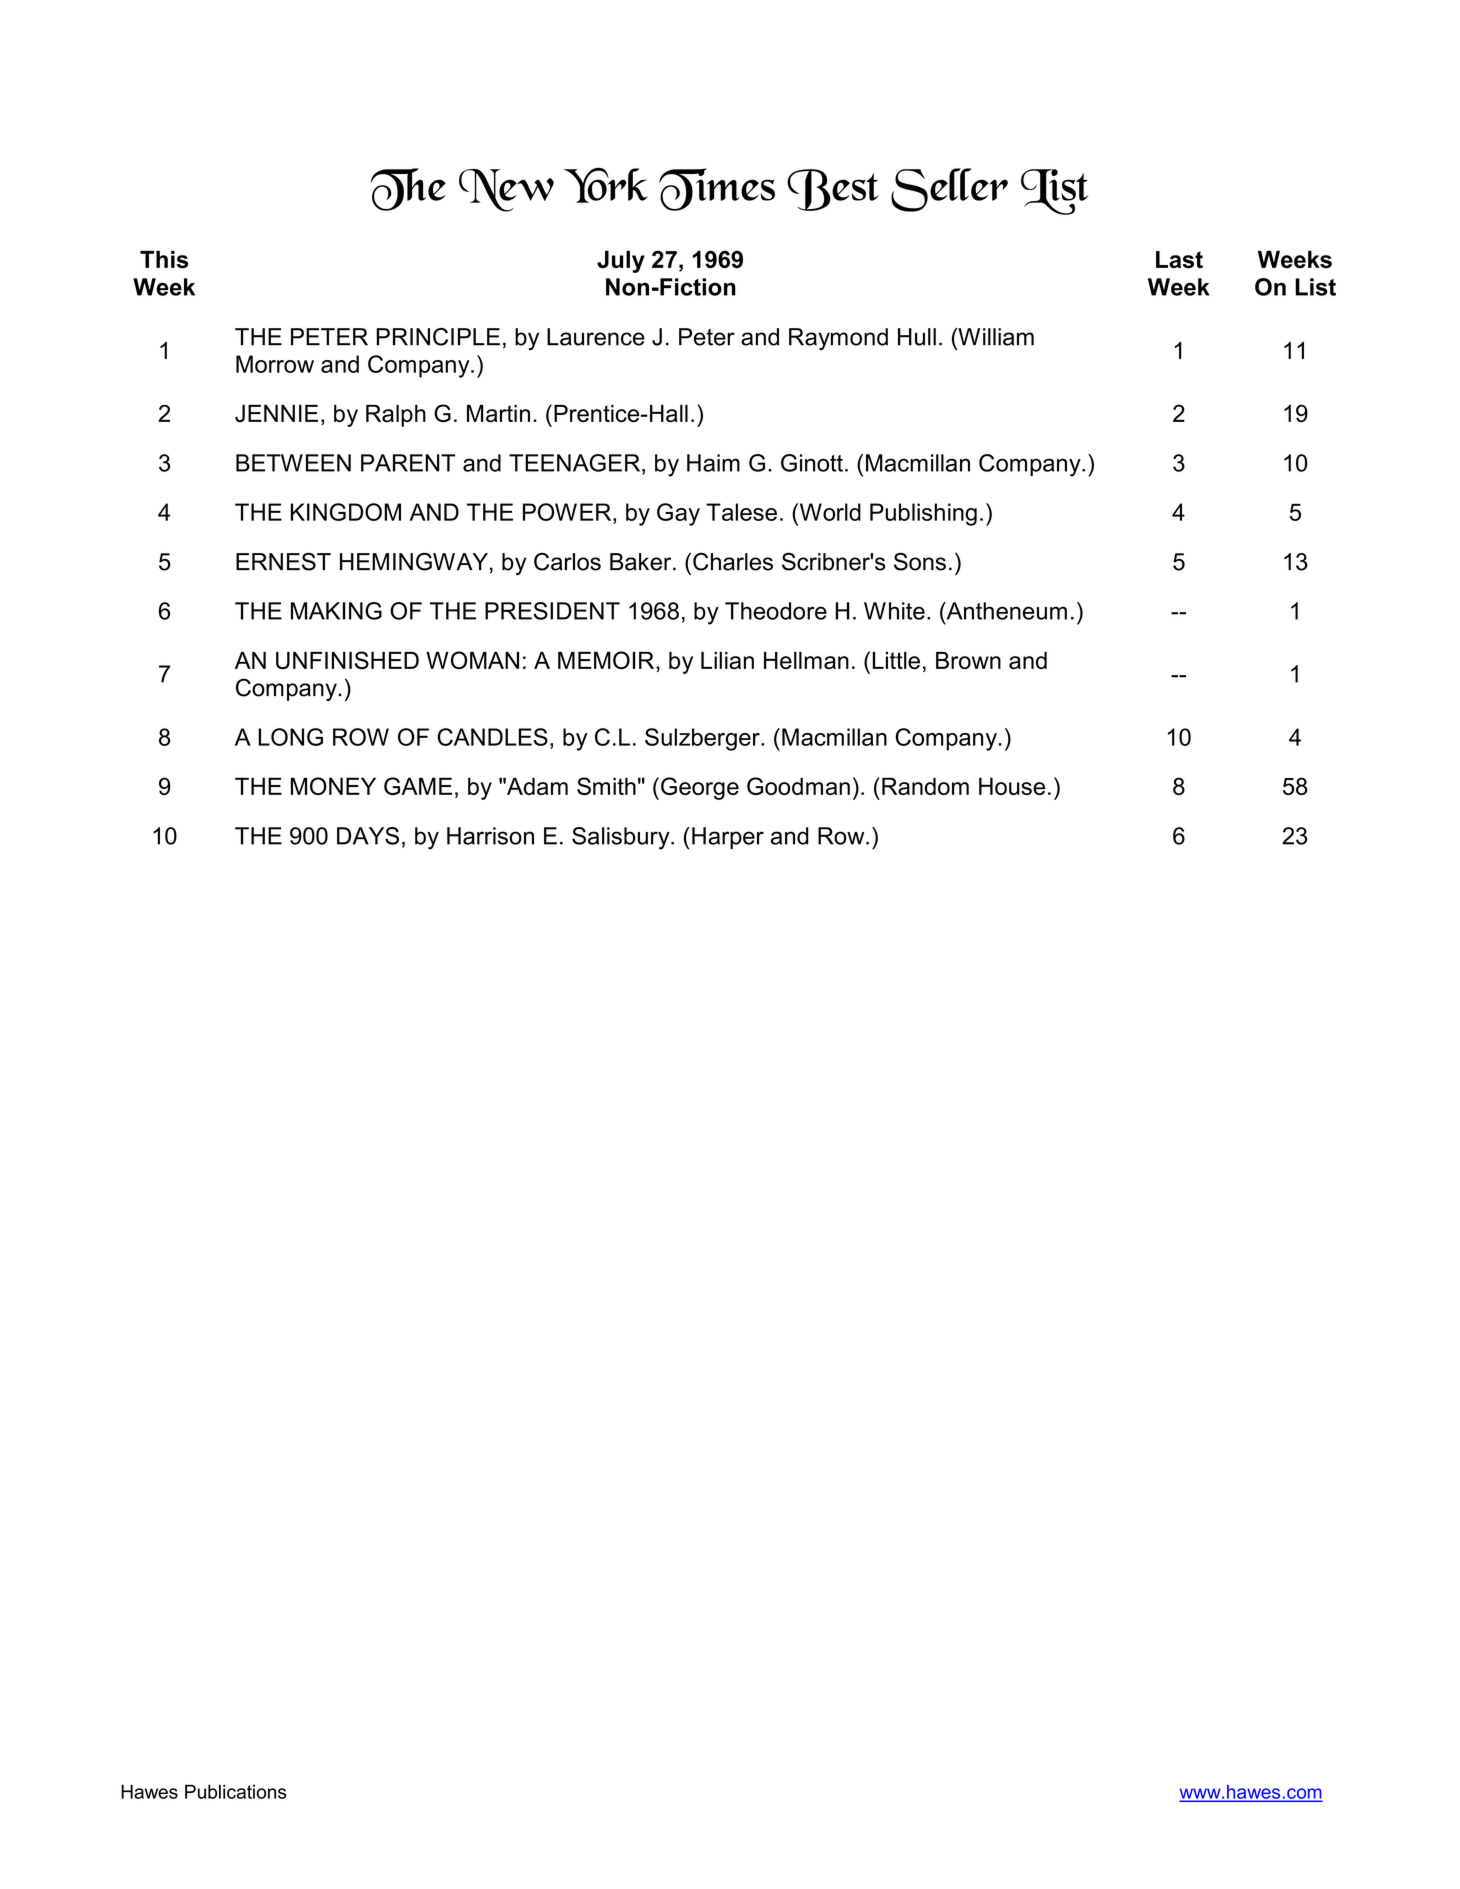 The height and width of the screenshot is (1889, 1460). Describe the element at coordinates (1179, 259) in the screenshot. I see `Last` at that location.
